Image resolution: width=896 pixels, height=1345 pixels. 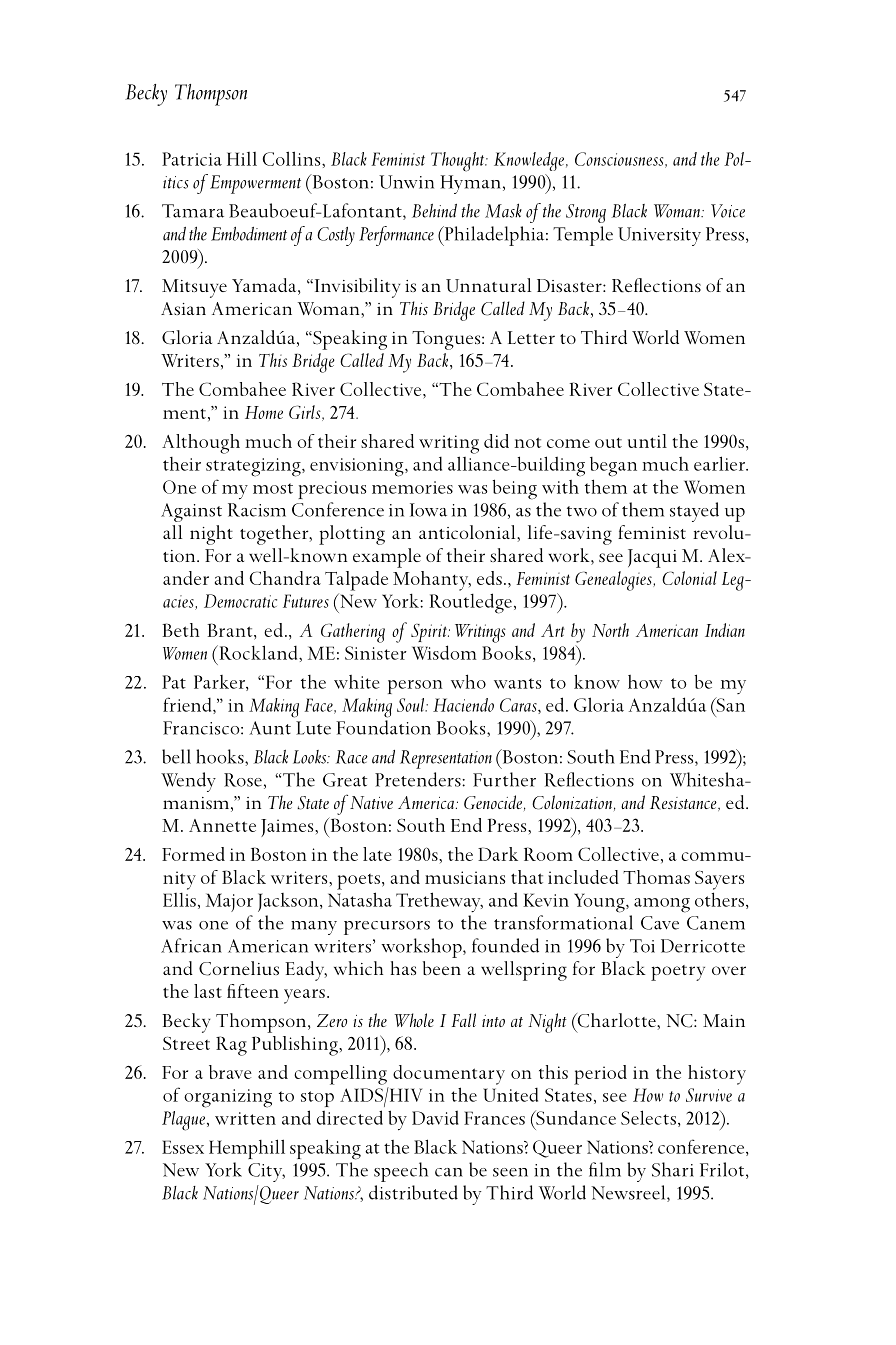 I want to click on City, so click(x=266, y=1172).
